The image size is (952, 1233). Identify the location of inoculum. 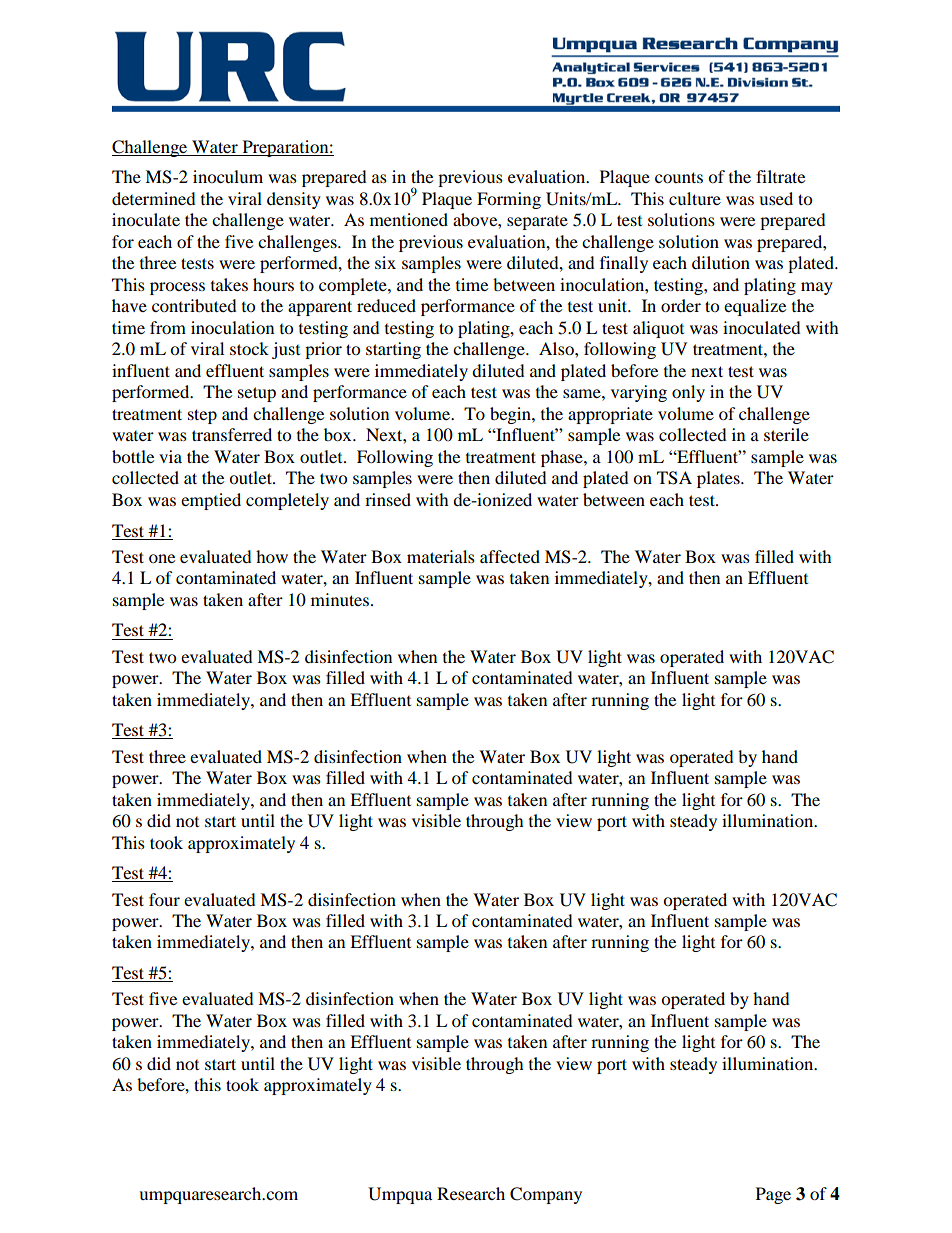
(228, 176).
